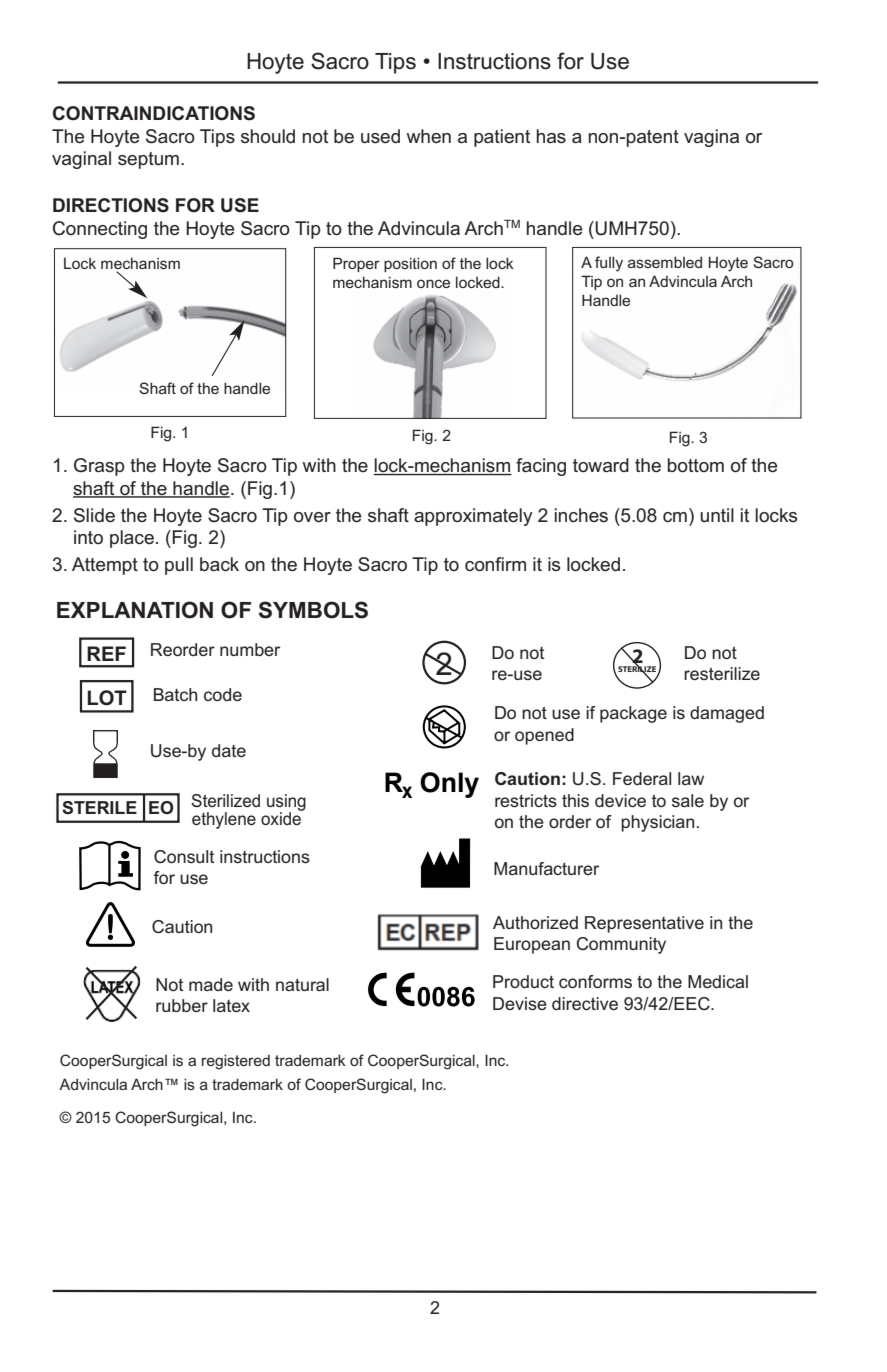 The width and height of the document is (887, 1372). I want to click on approximately, so click(473, 517).
